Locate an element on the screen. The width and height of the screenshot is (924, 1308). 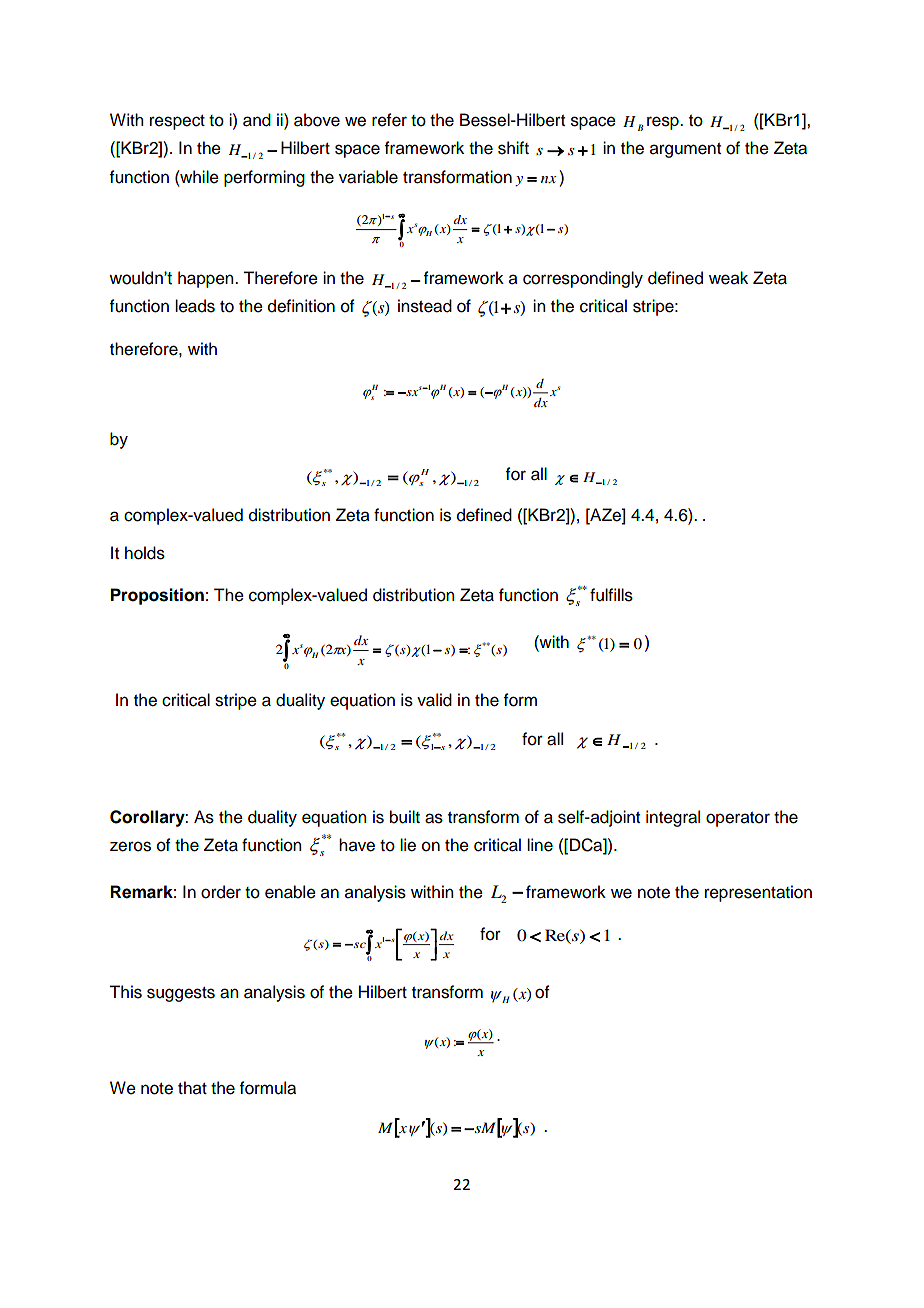
weak is located at coordinates (728, 278).
